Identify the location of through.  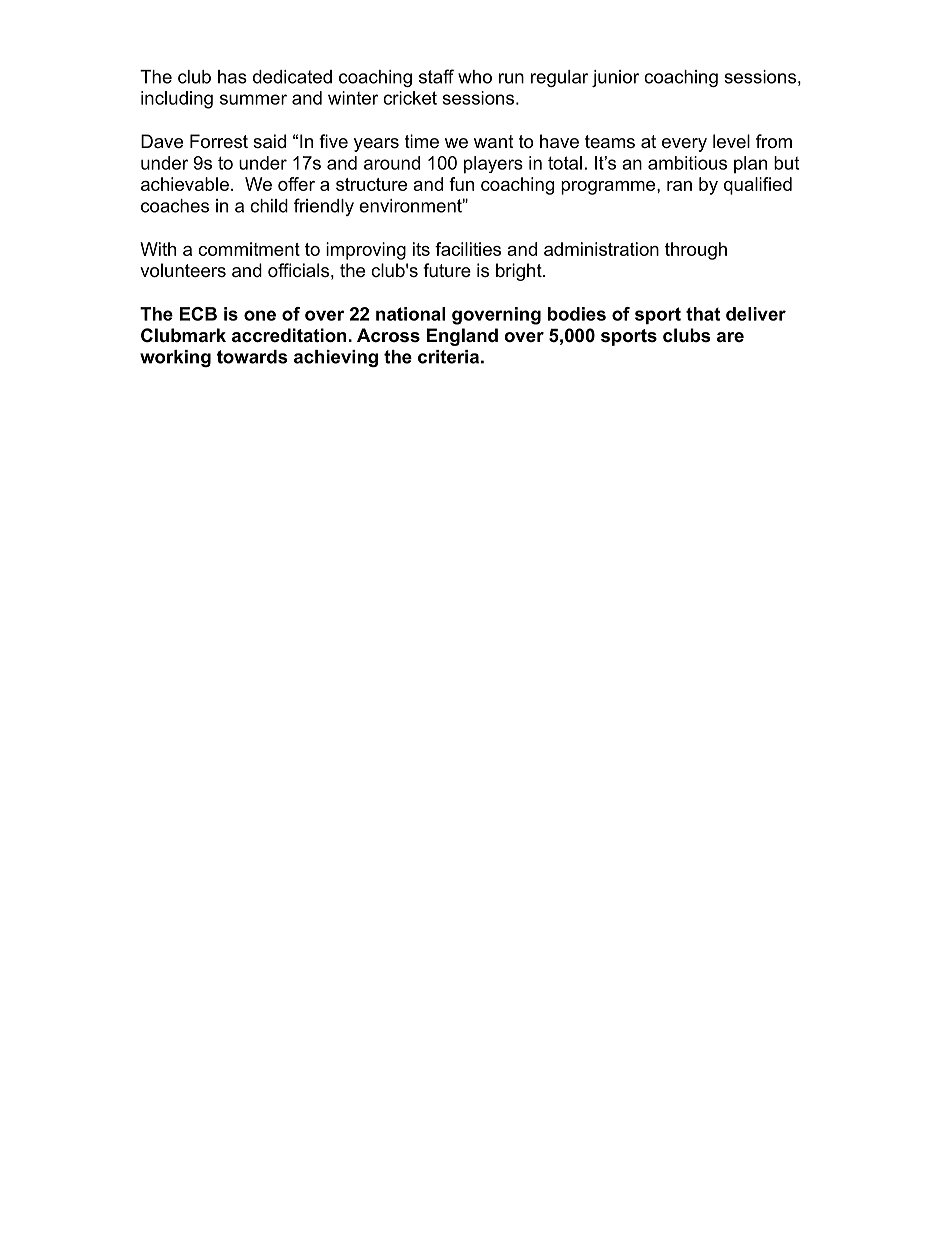
(696, 251).
